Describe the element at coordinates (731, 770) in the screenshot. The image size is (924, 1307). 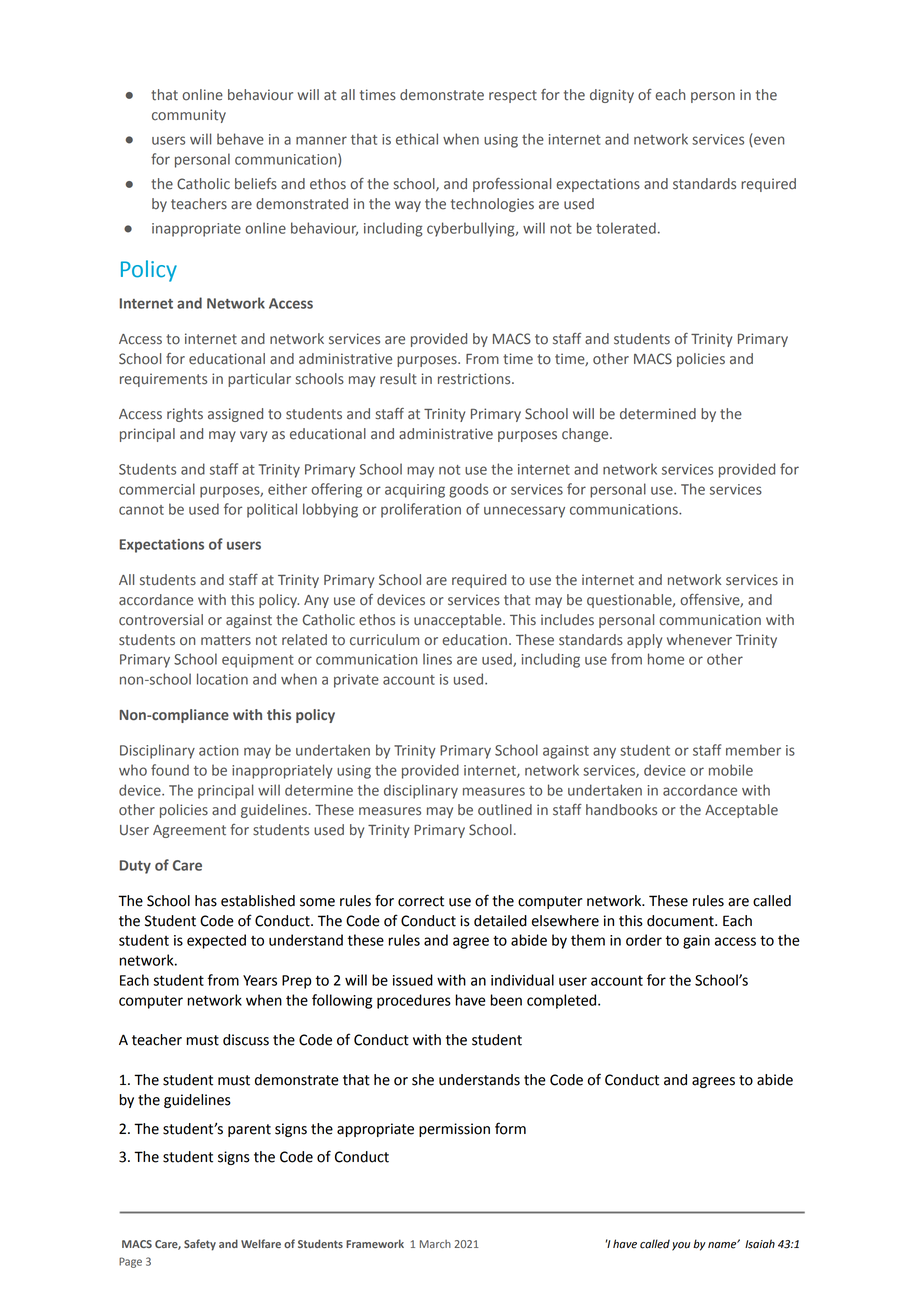
I see `mobile` at that location.
